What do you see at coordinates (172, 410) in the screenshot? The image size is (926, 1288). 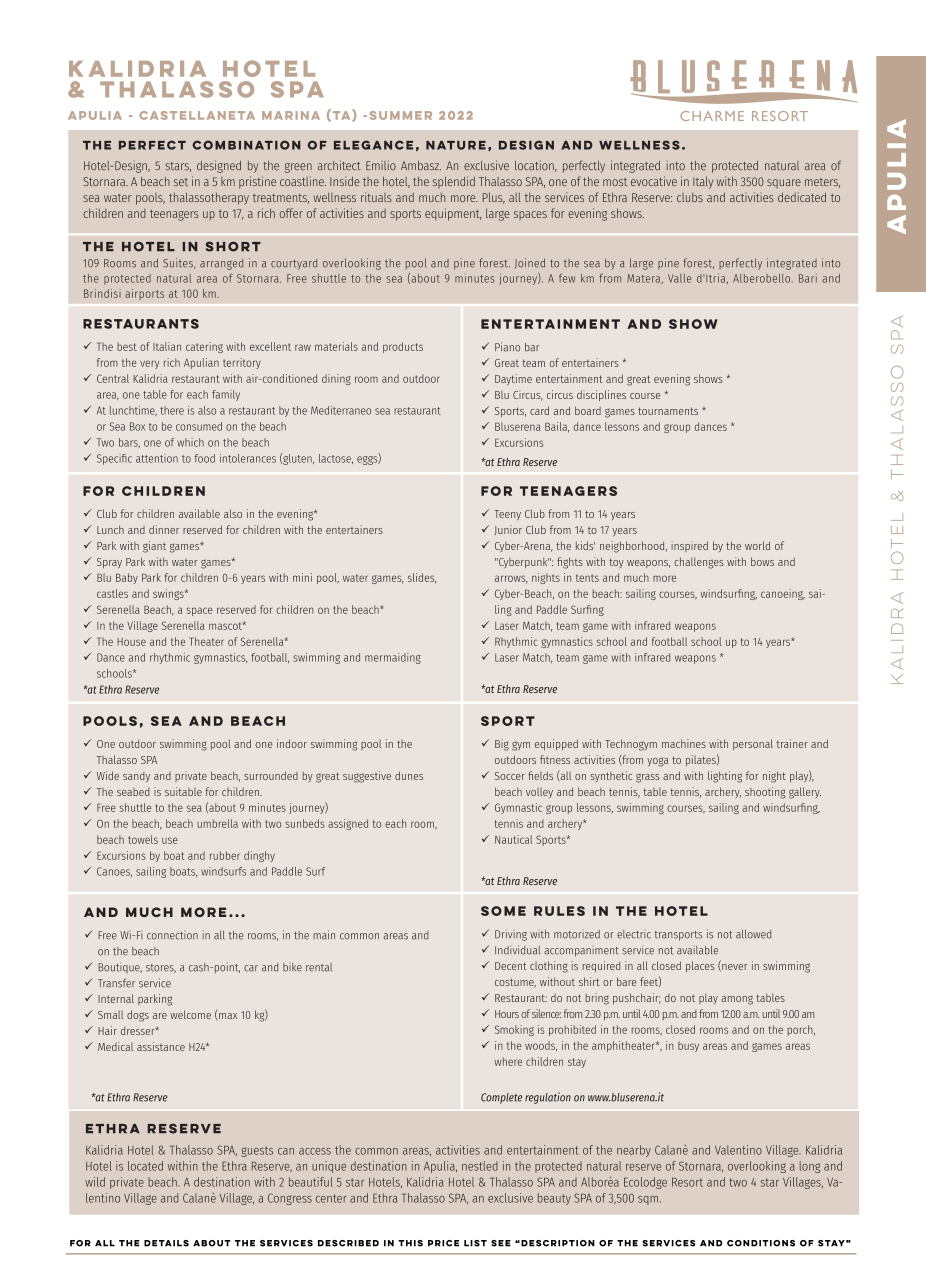 I see `there` at bounding box center [172, 410].
